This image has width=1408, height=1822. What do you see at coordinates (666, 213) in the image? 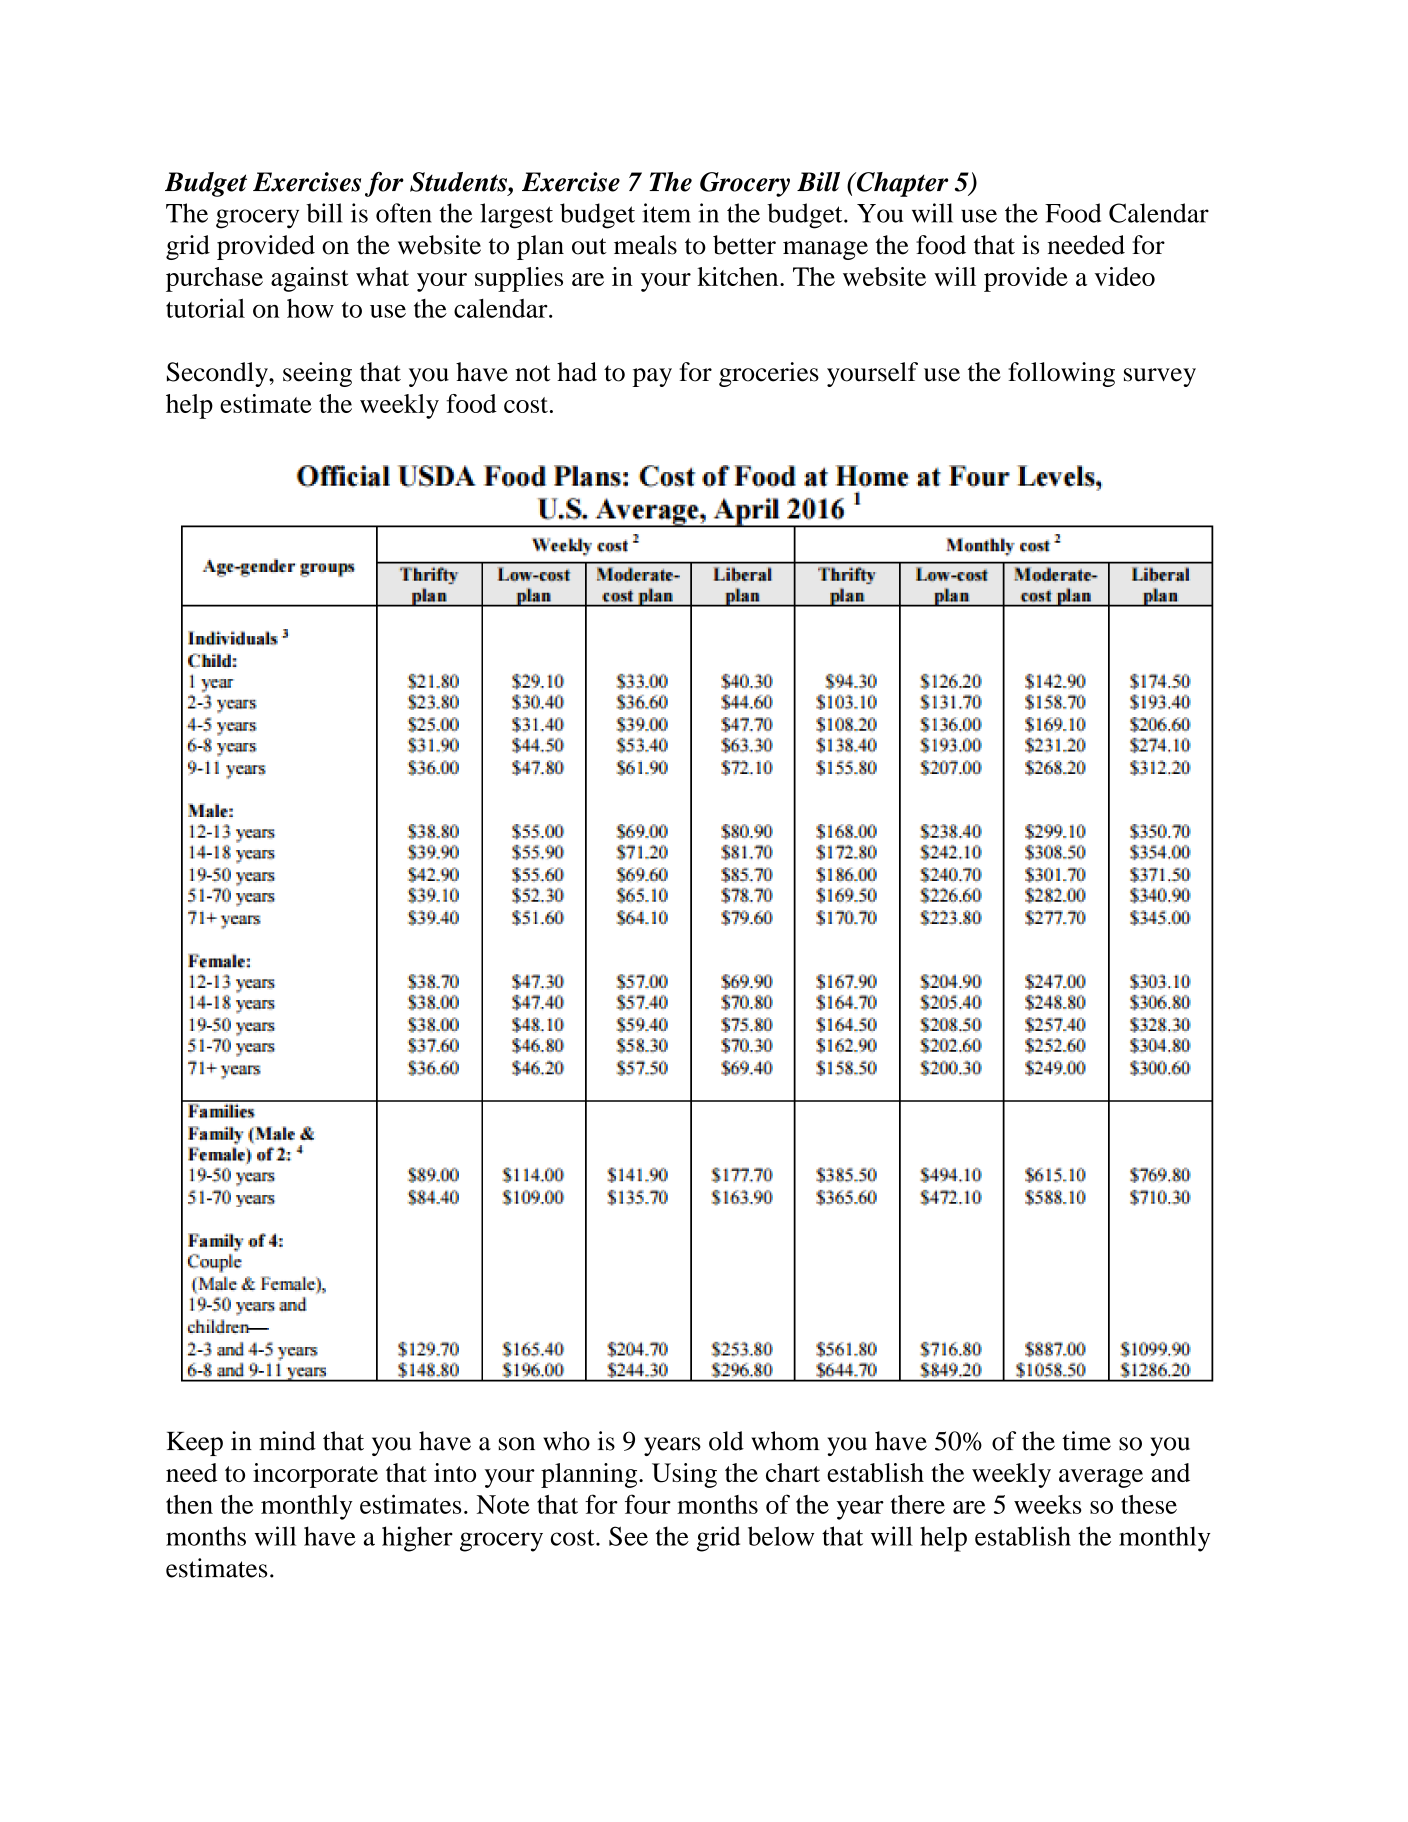
I see `item` at bounding box center [666, 213].
